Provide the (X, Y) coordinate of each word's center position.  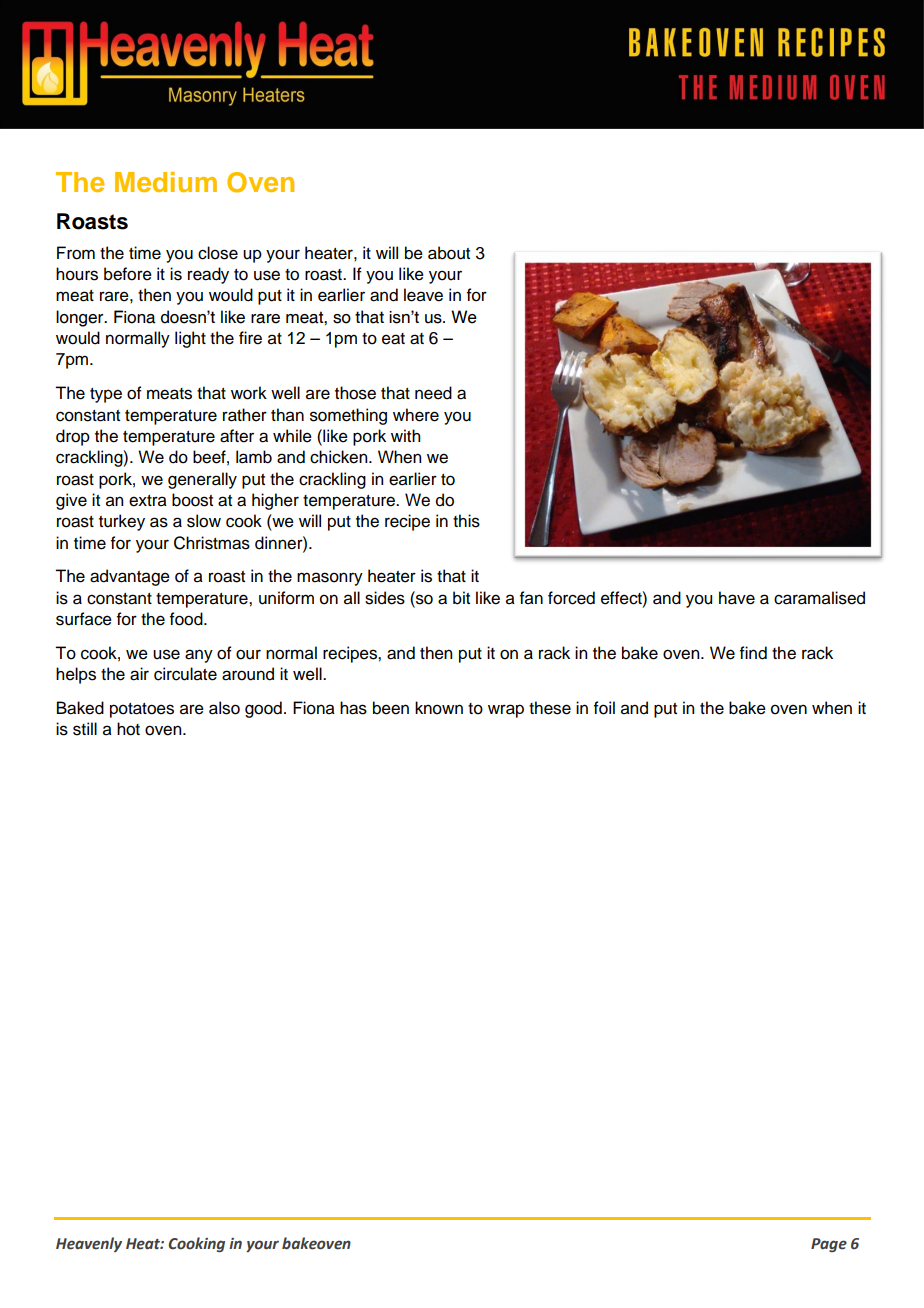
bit (461, 598)
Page (829, 1245)
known (439, 708)
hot (128, 729)
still (85, 729)
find (753, 653)
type (106, 395)
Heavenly (89, 1244)
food (187, 619)
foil (604, 708)
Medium (166, 182)
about (449, 253)
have (737, 598)
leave (423, 295)
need (433, 393)
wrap (506, 711)
